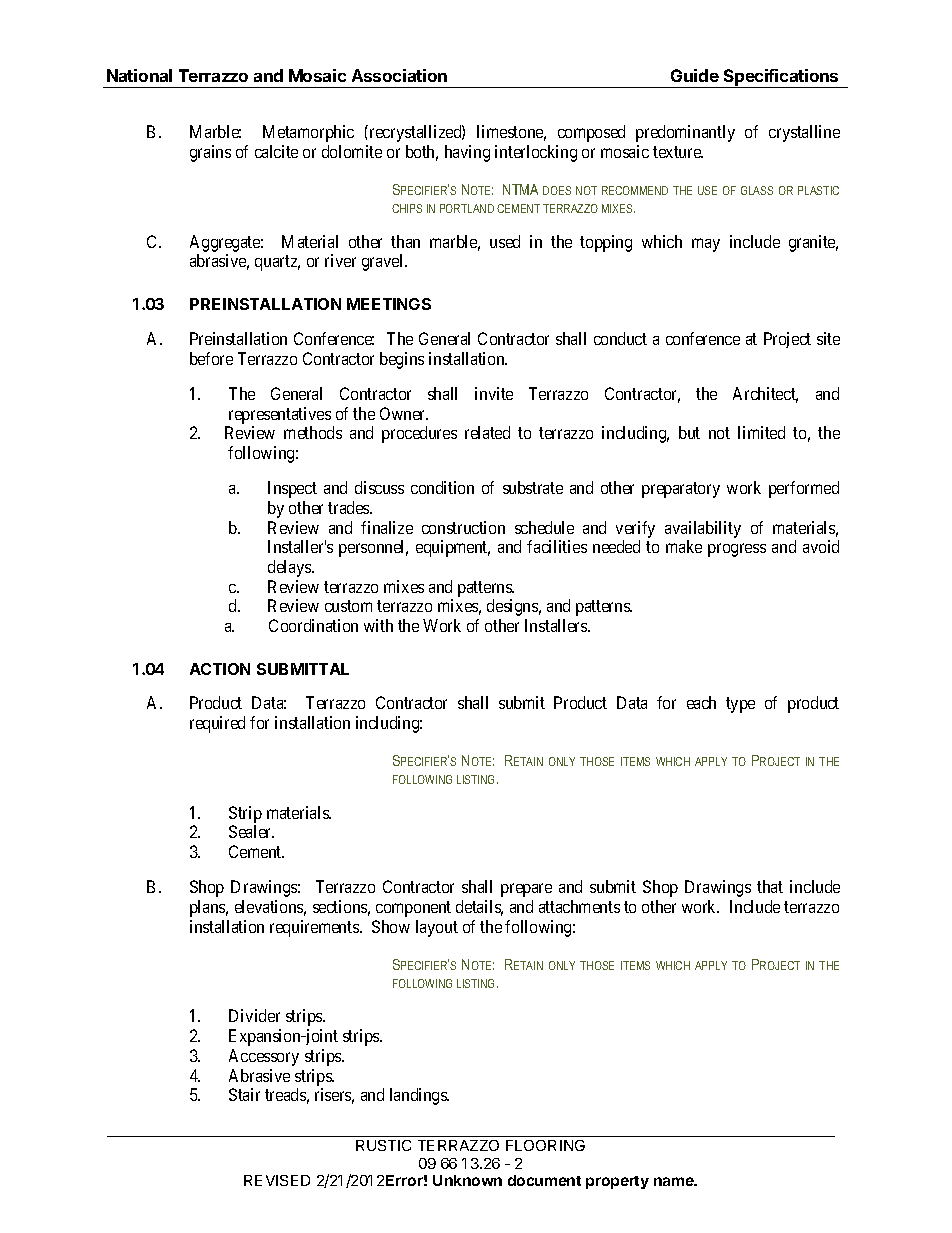 The width and height of the document is (952, 1233). Describe the element at coordinates (467, 1180) in the document. I see `Unknown` at that location.
